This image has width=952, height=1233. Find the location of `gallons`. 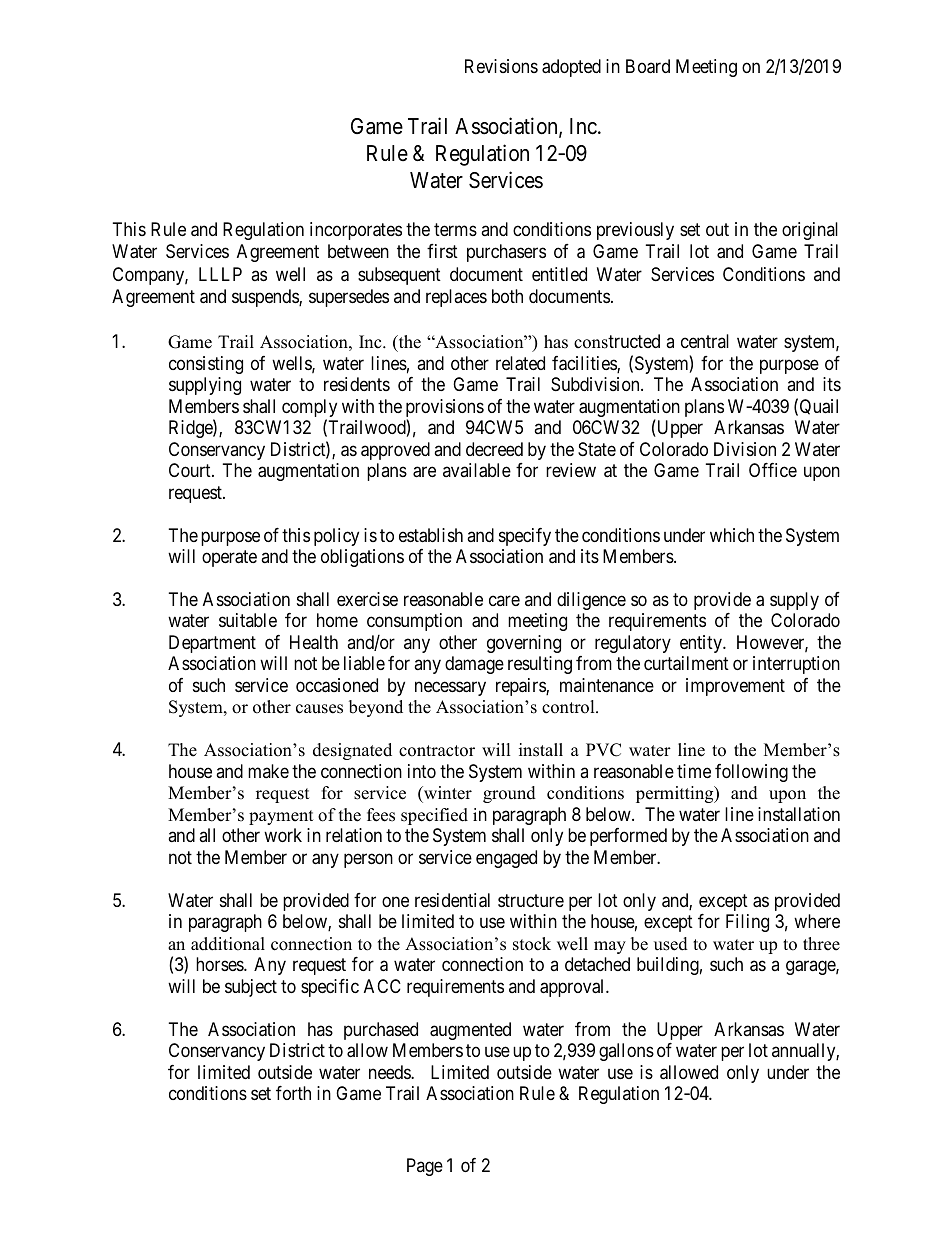

gallons is located at coordinates (626, 1052).
